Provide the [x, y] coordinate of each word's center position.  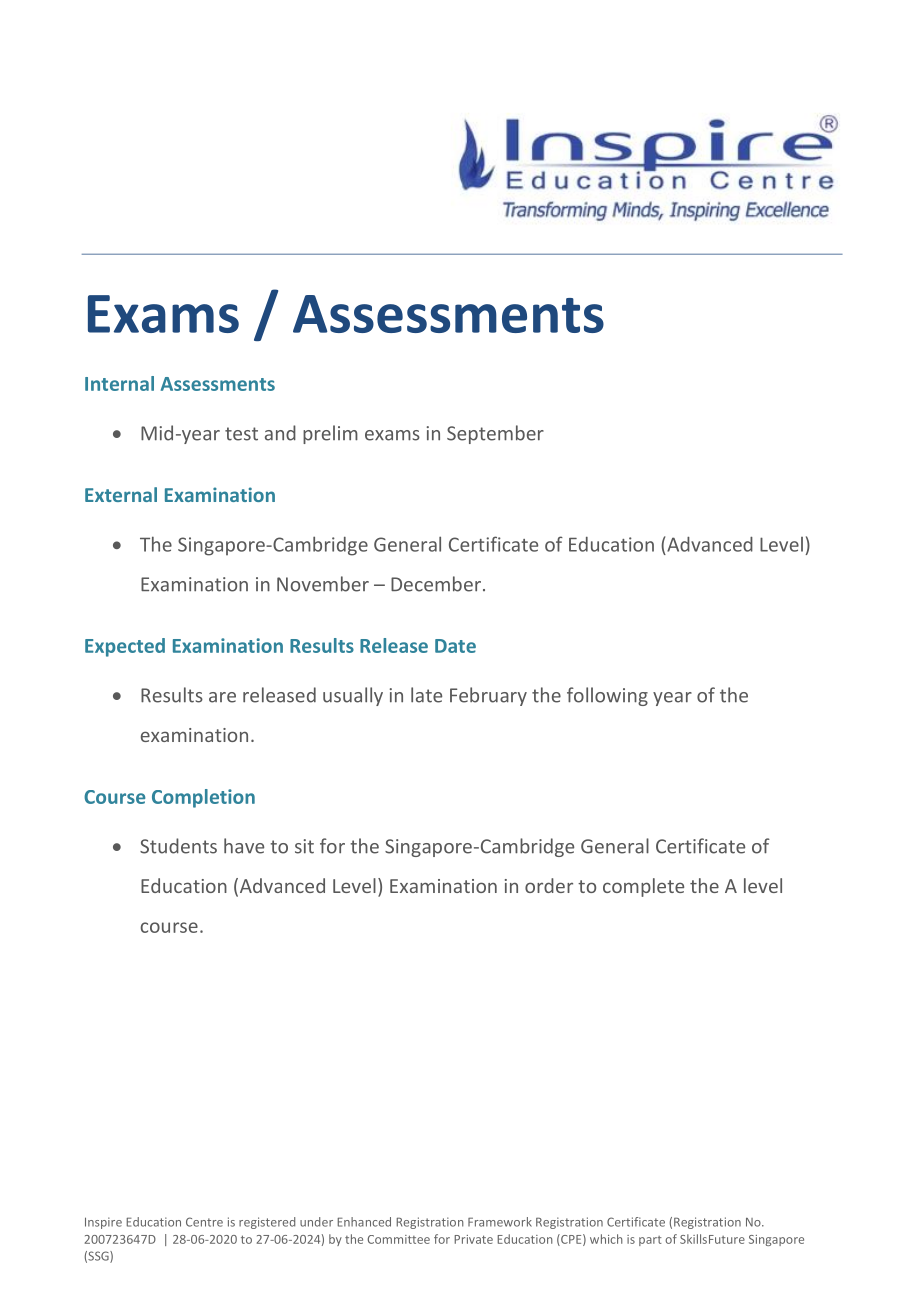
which [606, 1239]
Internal [119, 383]
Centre [204, 1222]
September [495, 434]
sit [304, 846]
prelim [330, 434]
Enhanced [364, 1222]
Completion [203, 798]
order [549, 885]
